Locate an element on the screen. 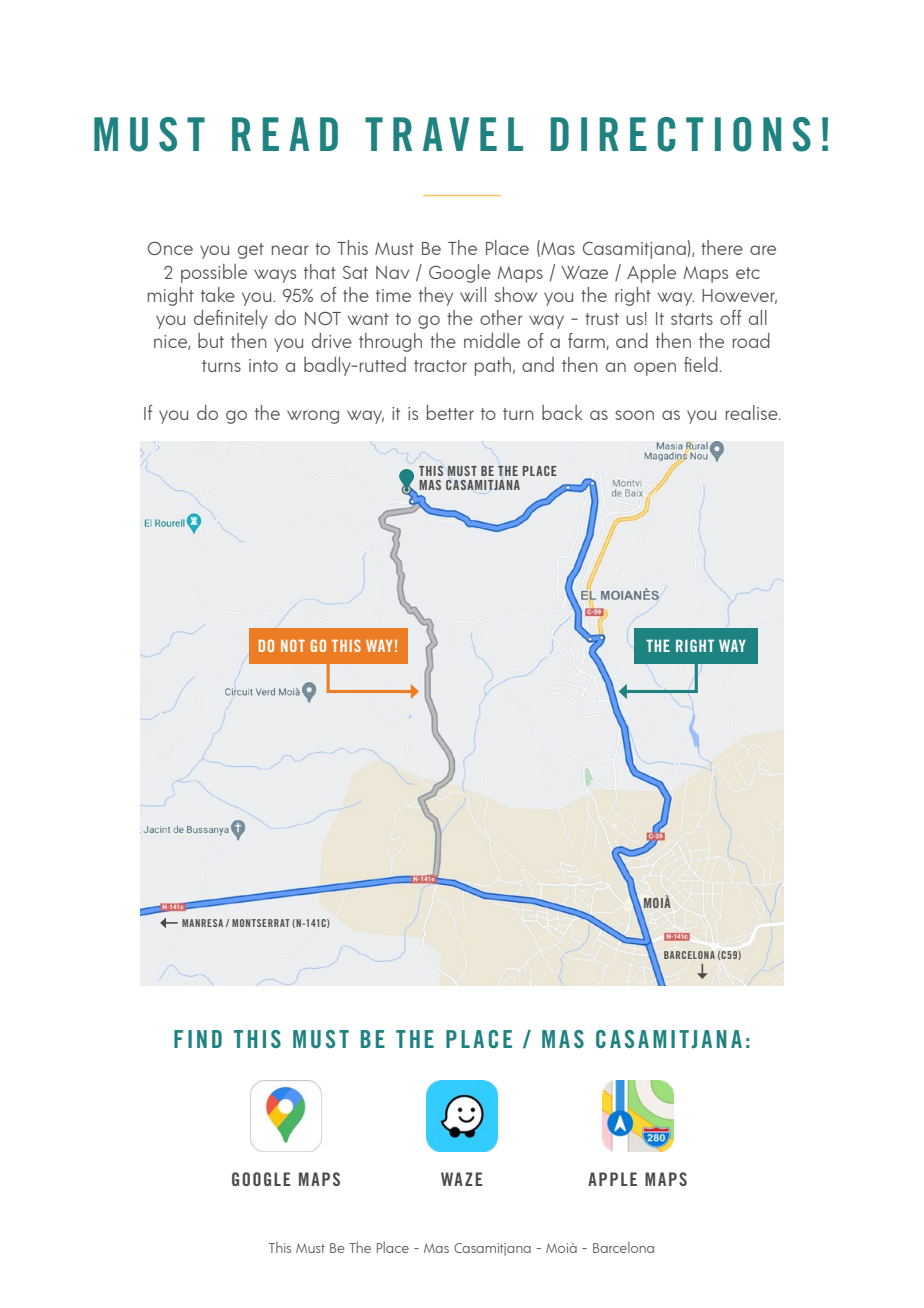  back is located at coordinates (562, 412).
